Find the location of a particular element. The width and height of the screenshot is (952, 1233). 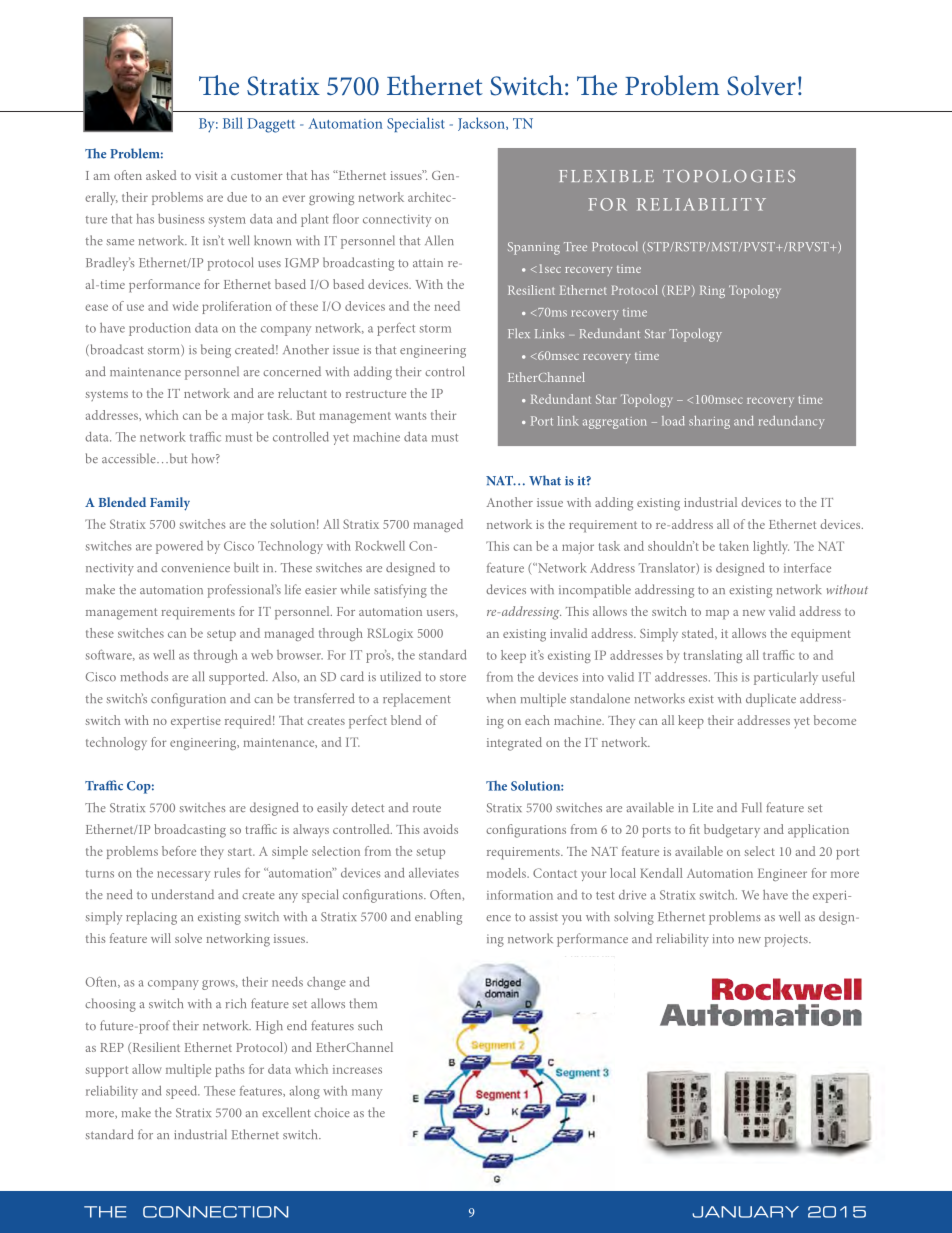

many is located at coordinates (367, 1094).
